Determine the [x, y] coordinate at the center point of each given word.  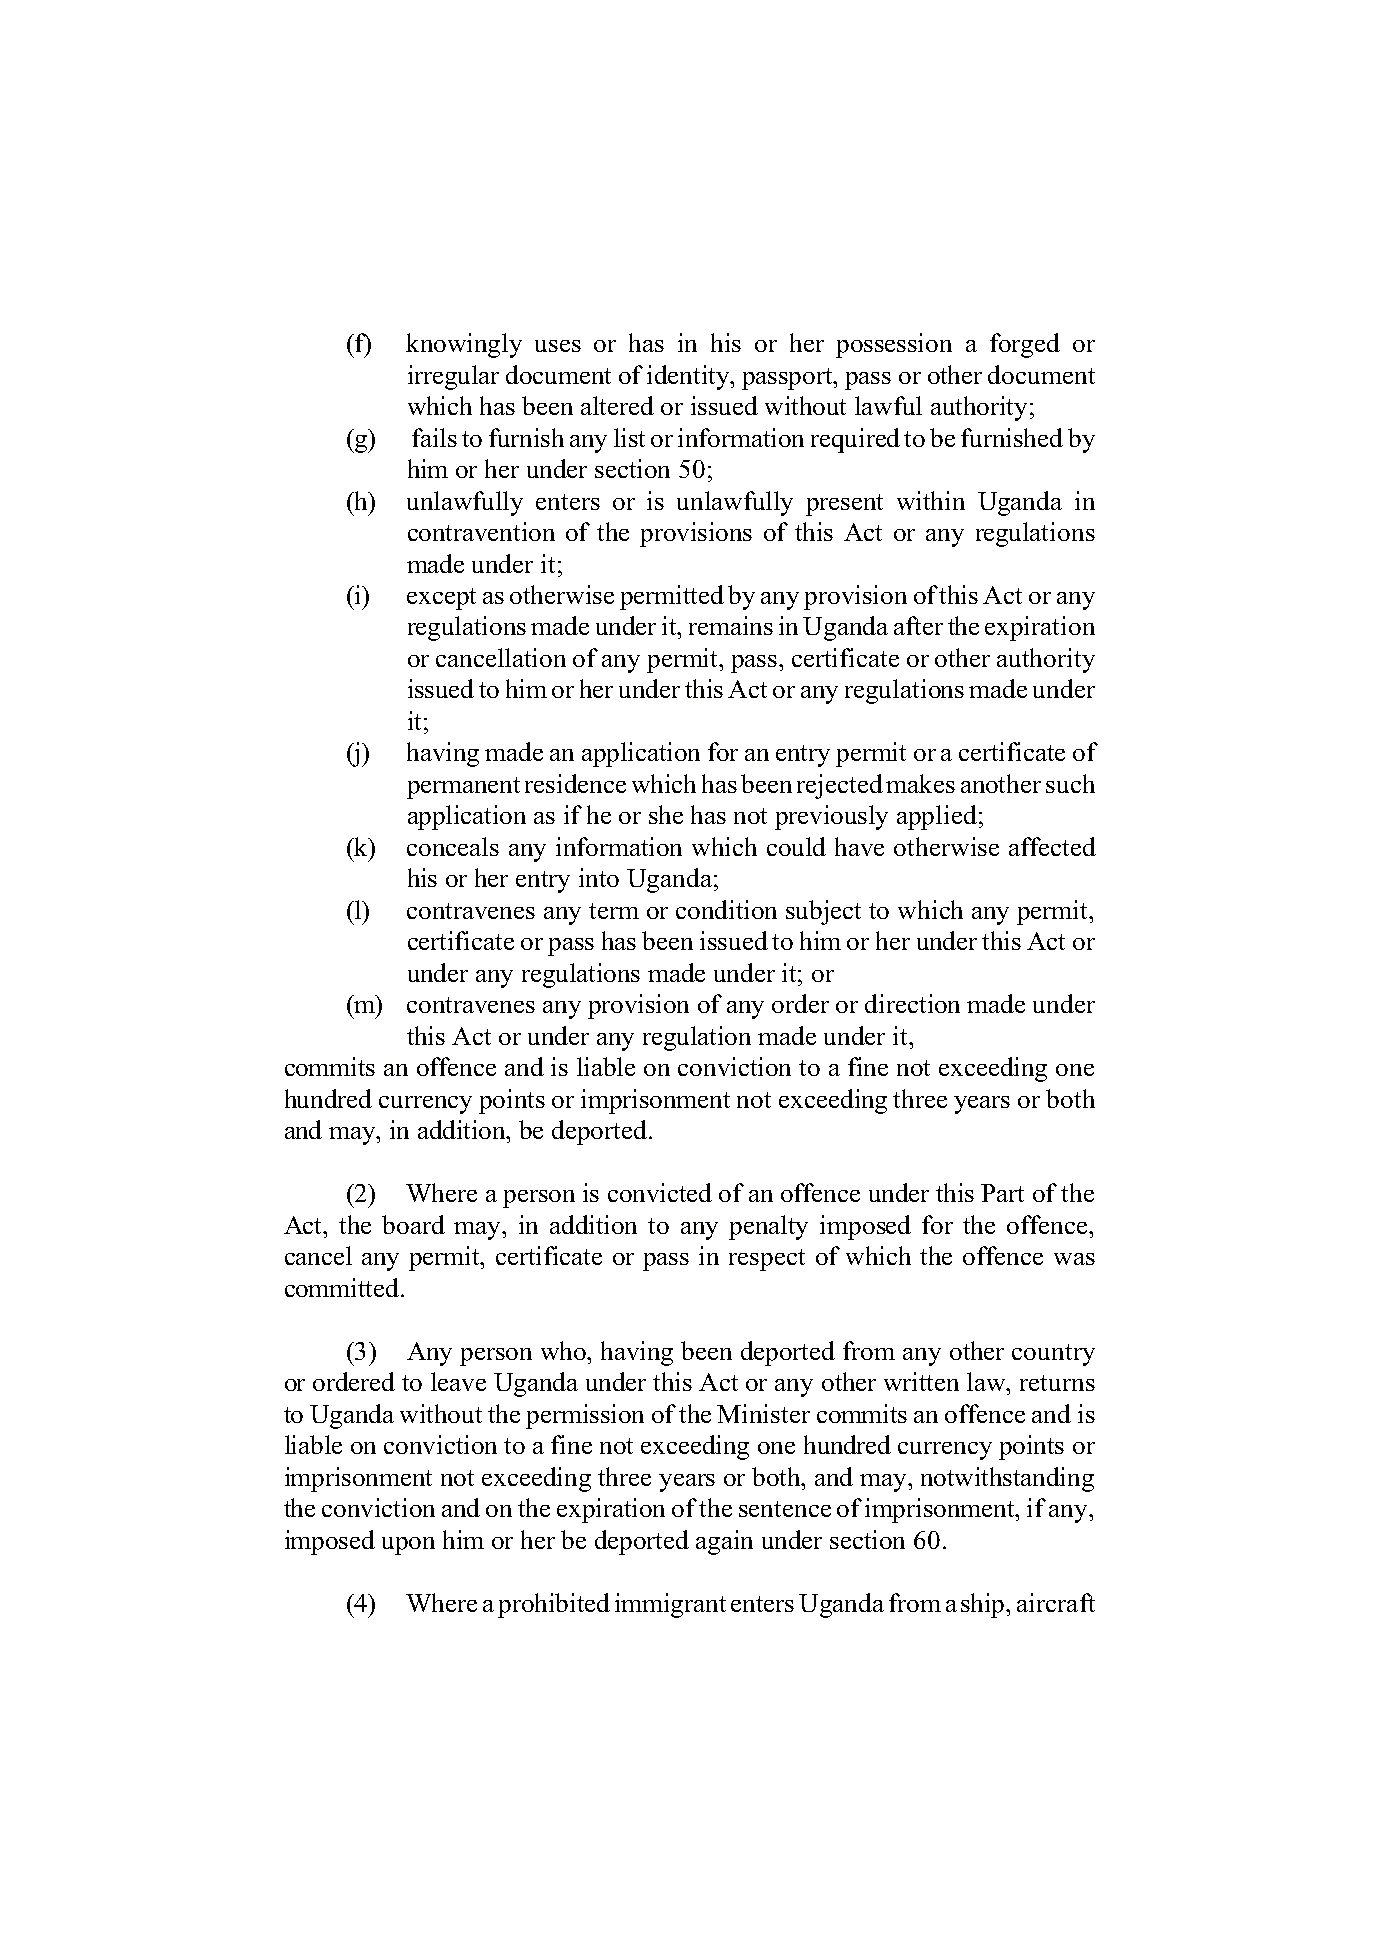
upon [408, 1546]
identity [689, 377]
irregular [453, 377]
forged [1025, 345]
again [724, 1542]
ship [984, 1605]
